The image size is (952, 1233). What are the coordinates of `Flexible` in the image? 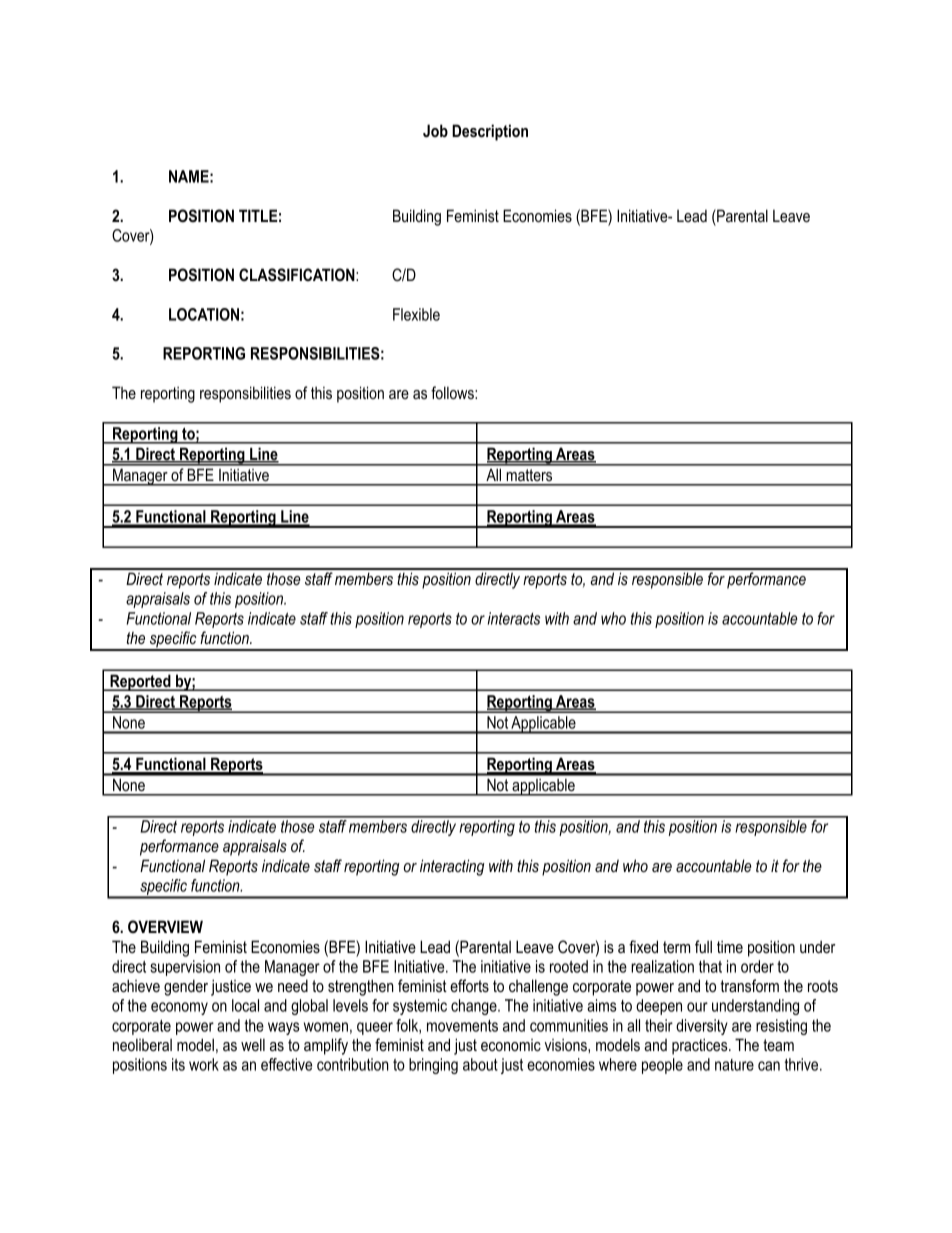 It's located at (416, 314).
